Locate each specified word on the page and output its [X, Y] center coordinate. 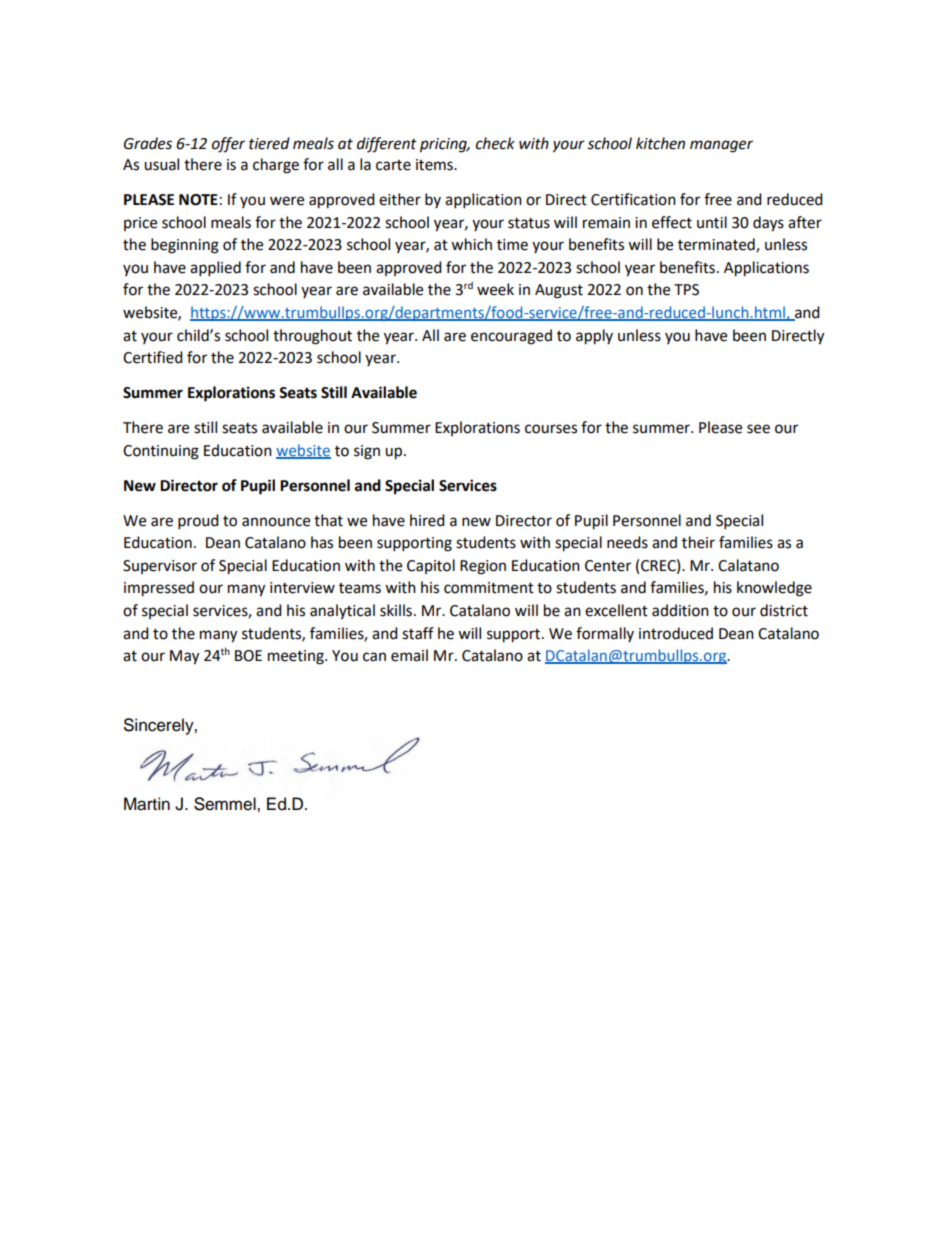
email [409, 655]
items [435, 165]
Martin [147, 804]
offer [228, 145]
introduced [676, 633]
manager [721, 146]
